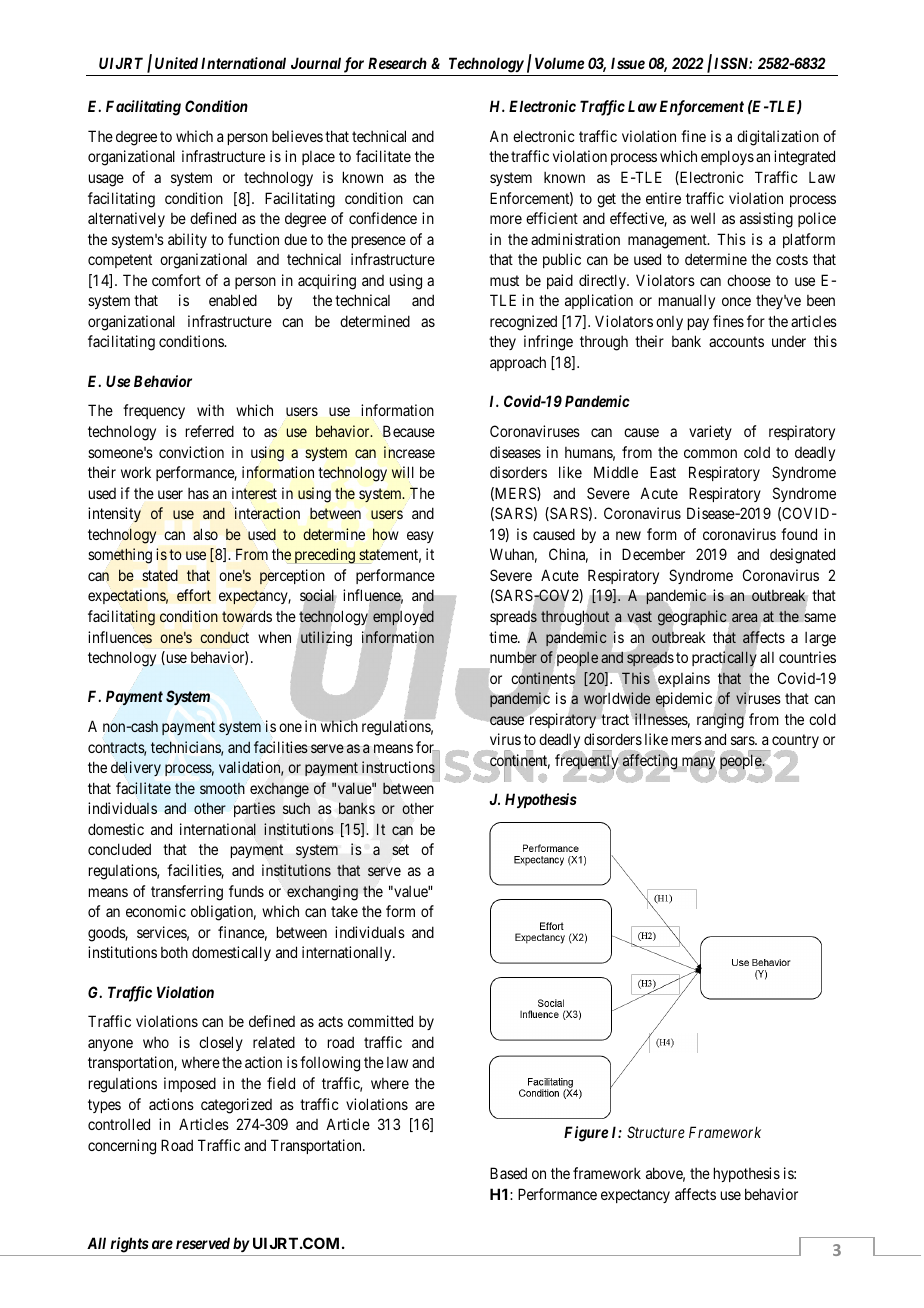  What do you see at coordinates (210, 410) in the document?
I see `with` at bounding box center [210, 410].
